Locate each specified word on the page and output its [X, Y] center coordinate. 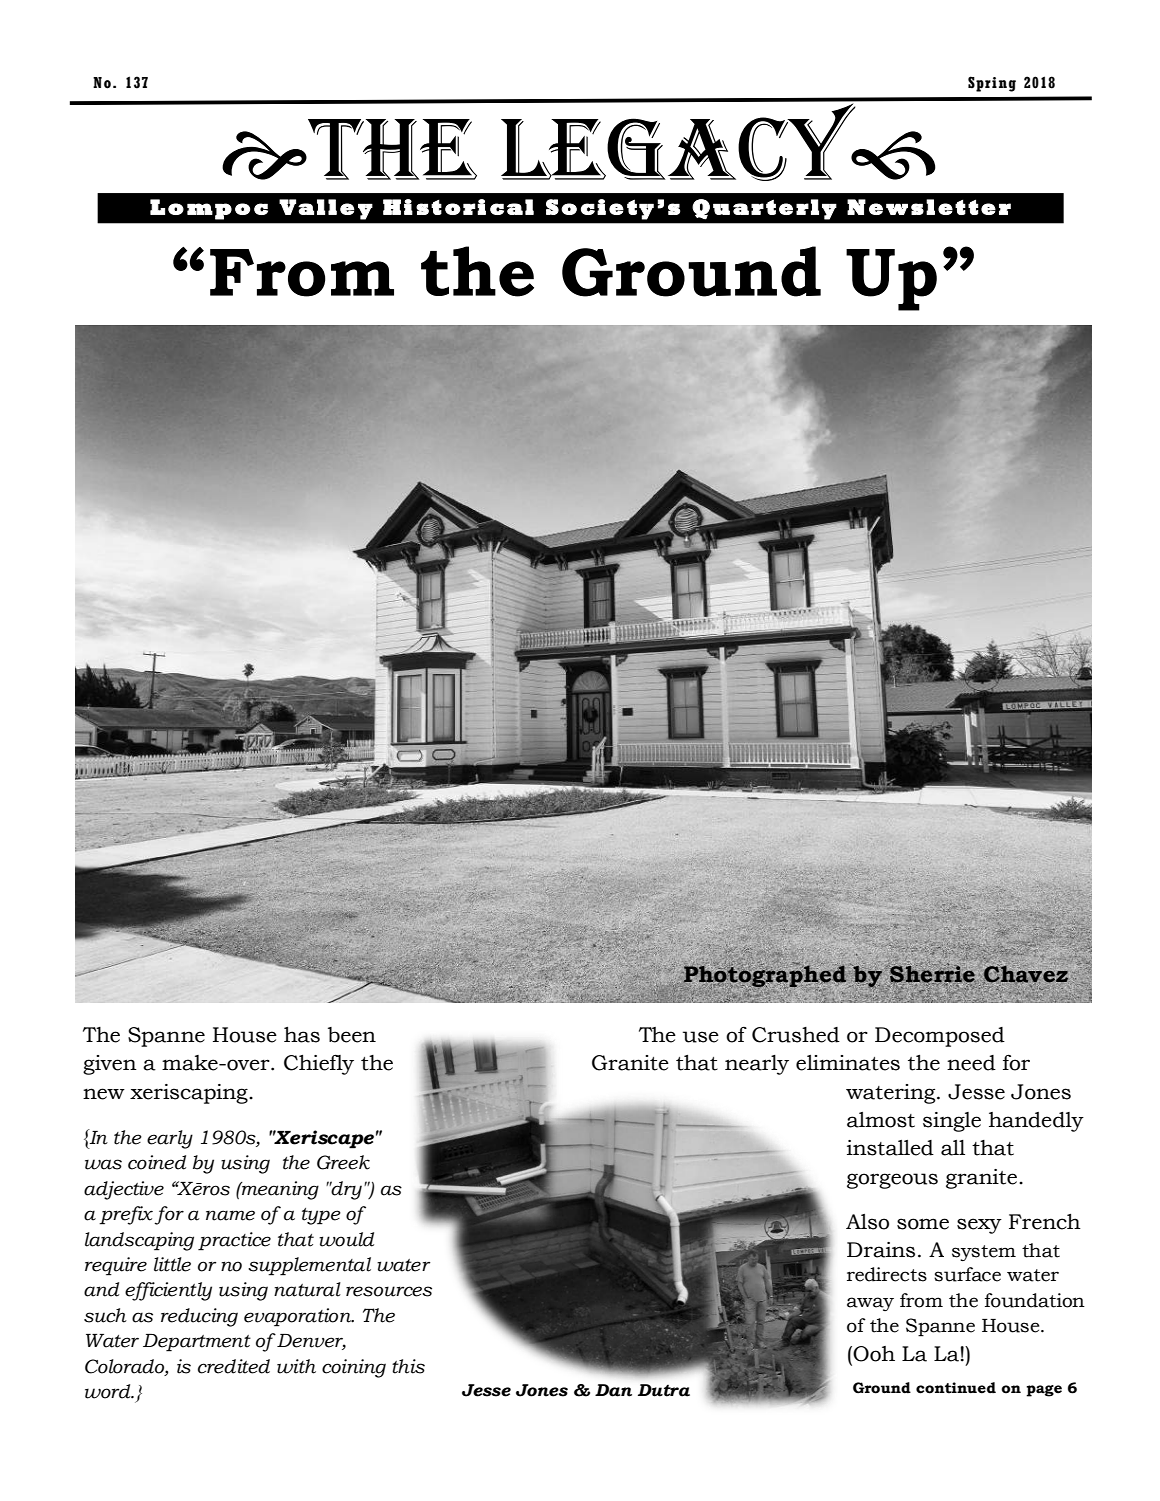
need [971, 1063]
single [952, 1122]
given [110, 1065]
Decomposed [940, 1037]
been [352, 1035]
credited [234, 1366]
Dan [613, 1390]
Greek [343, 1162]
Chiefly [319, 1064]
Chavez [1025, 974]
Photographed [764, 977]
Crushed [796, 1035]
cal [512, 207]
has [302, 1035]
